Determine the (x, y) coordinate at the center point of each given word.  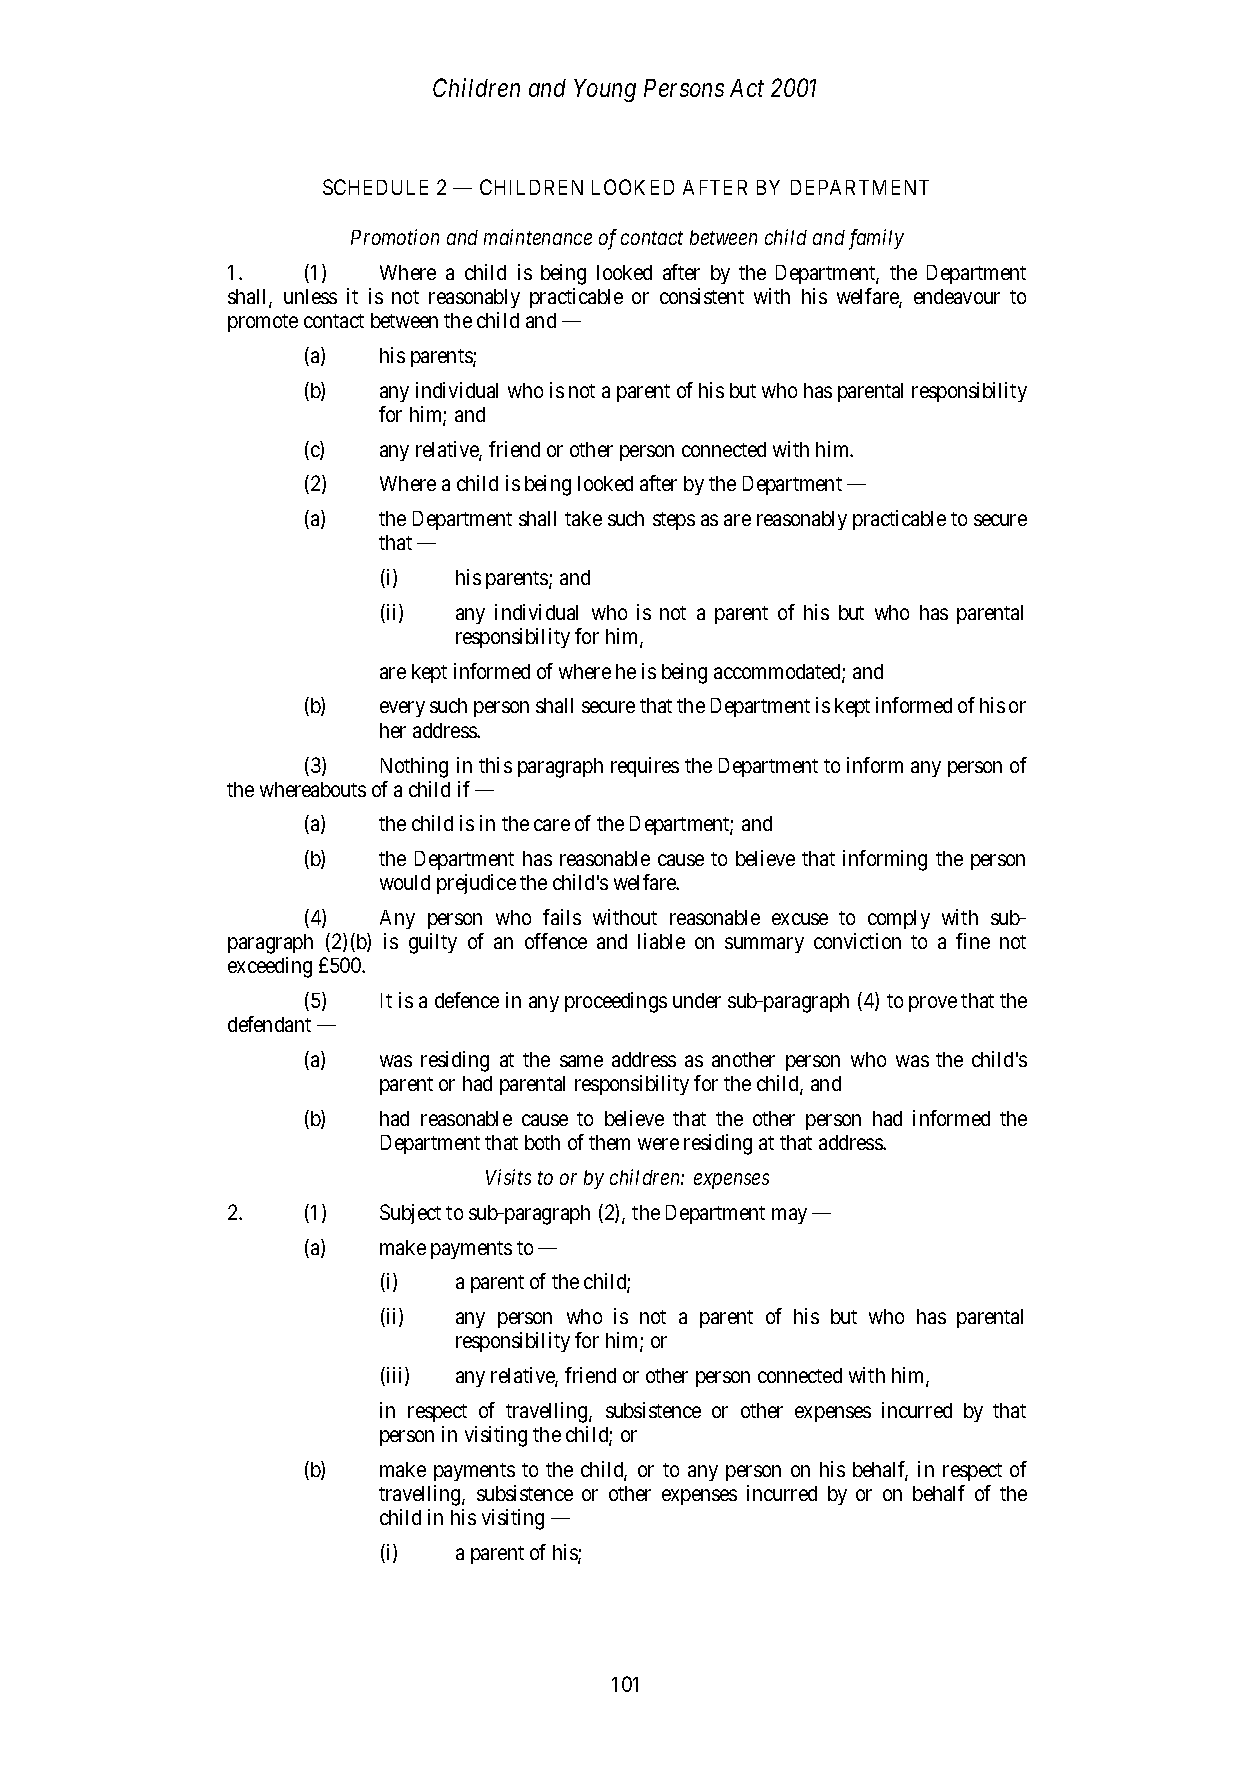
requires (645, 767)
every (402, 709)
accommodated (778, 673)
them (609, 1142)
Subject (410, 1214)
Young (605, 90)
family (876, 239)
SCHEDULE (375, 187)
